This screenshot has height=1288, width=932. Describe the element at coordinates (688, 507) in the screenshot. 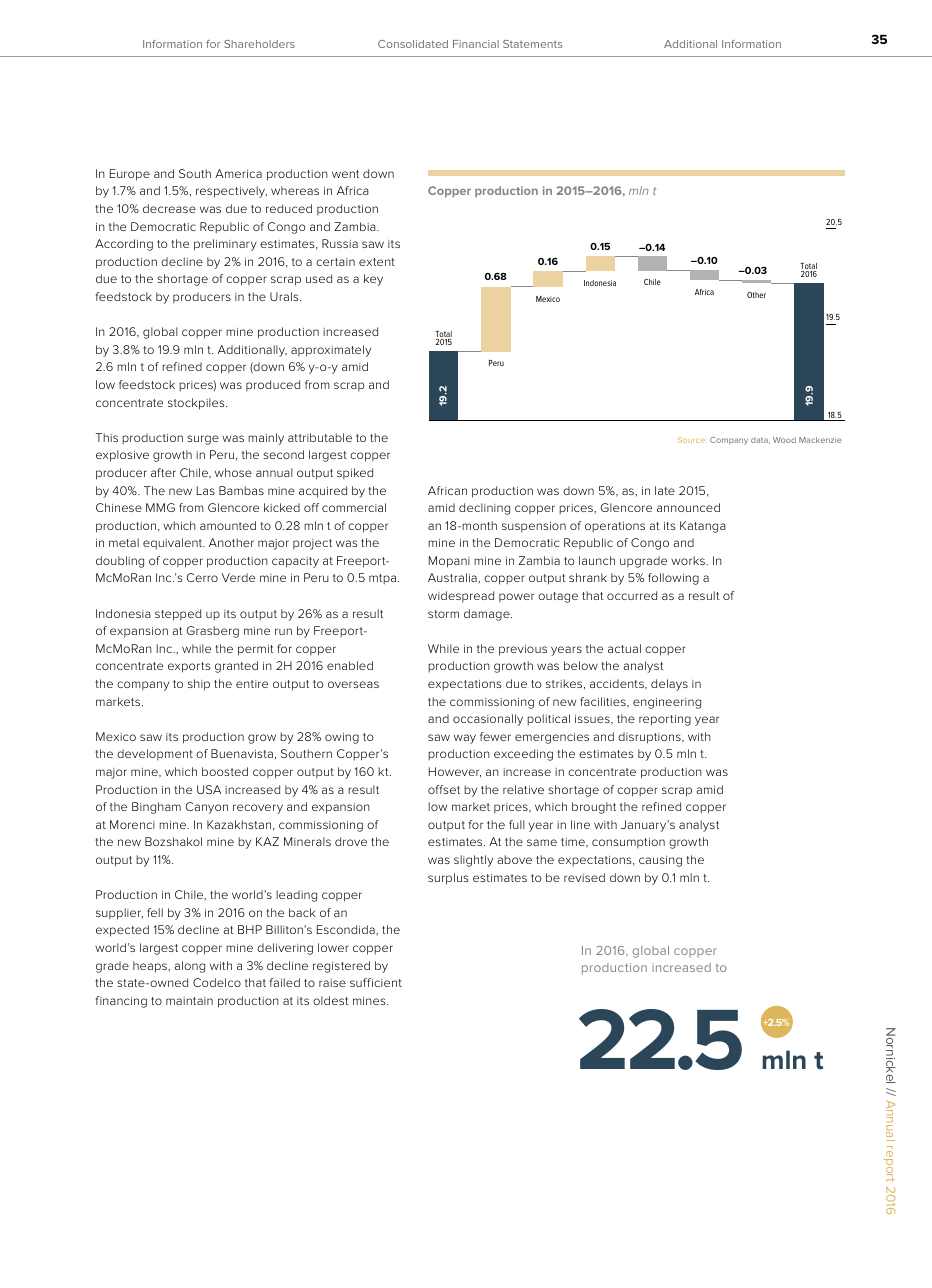

I see `announced` at that location.
